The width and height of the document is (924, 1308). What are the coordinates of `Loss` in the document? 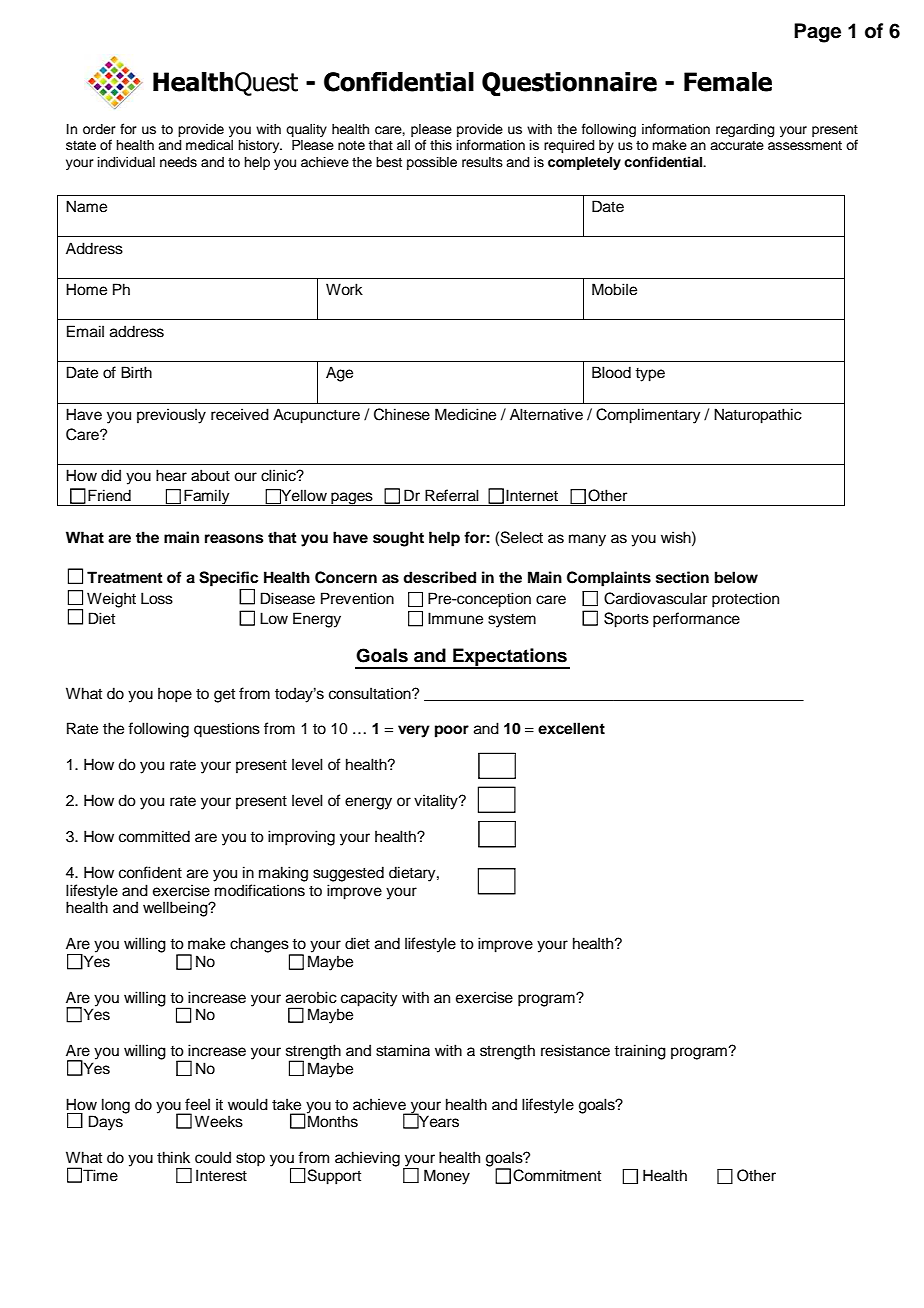 It's located at (157, 598).
